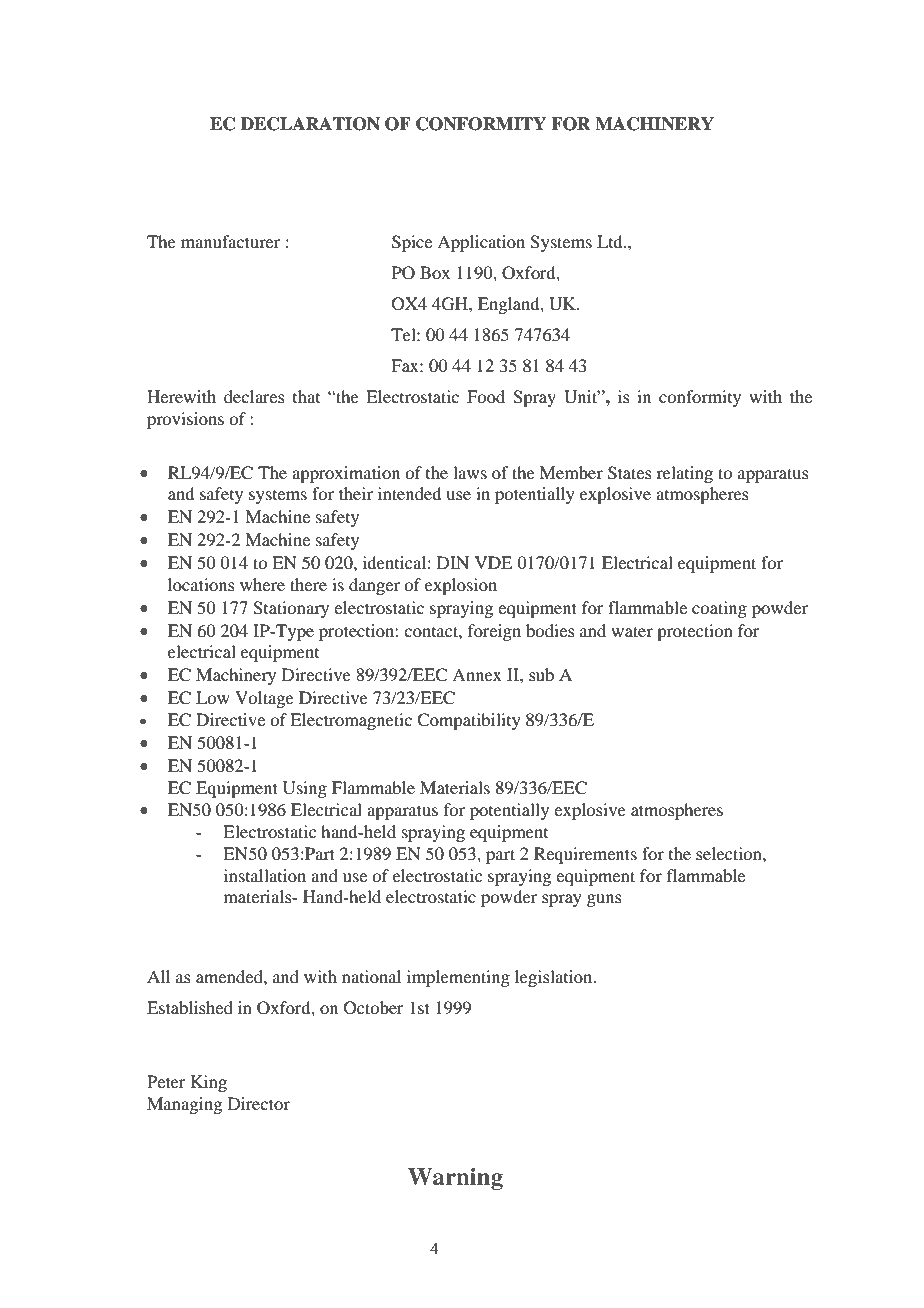 The image size is (924, 1308). What do you see at coordinates (265, 875) in the screenshot?
I see `installation` at bounding box center [265, 875].
